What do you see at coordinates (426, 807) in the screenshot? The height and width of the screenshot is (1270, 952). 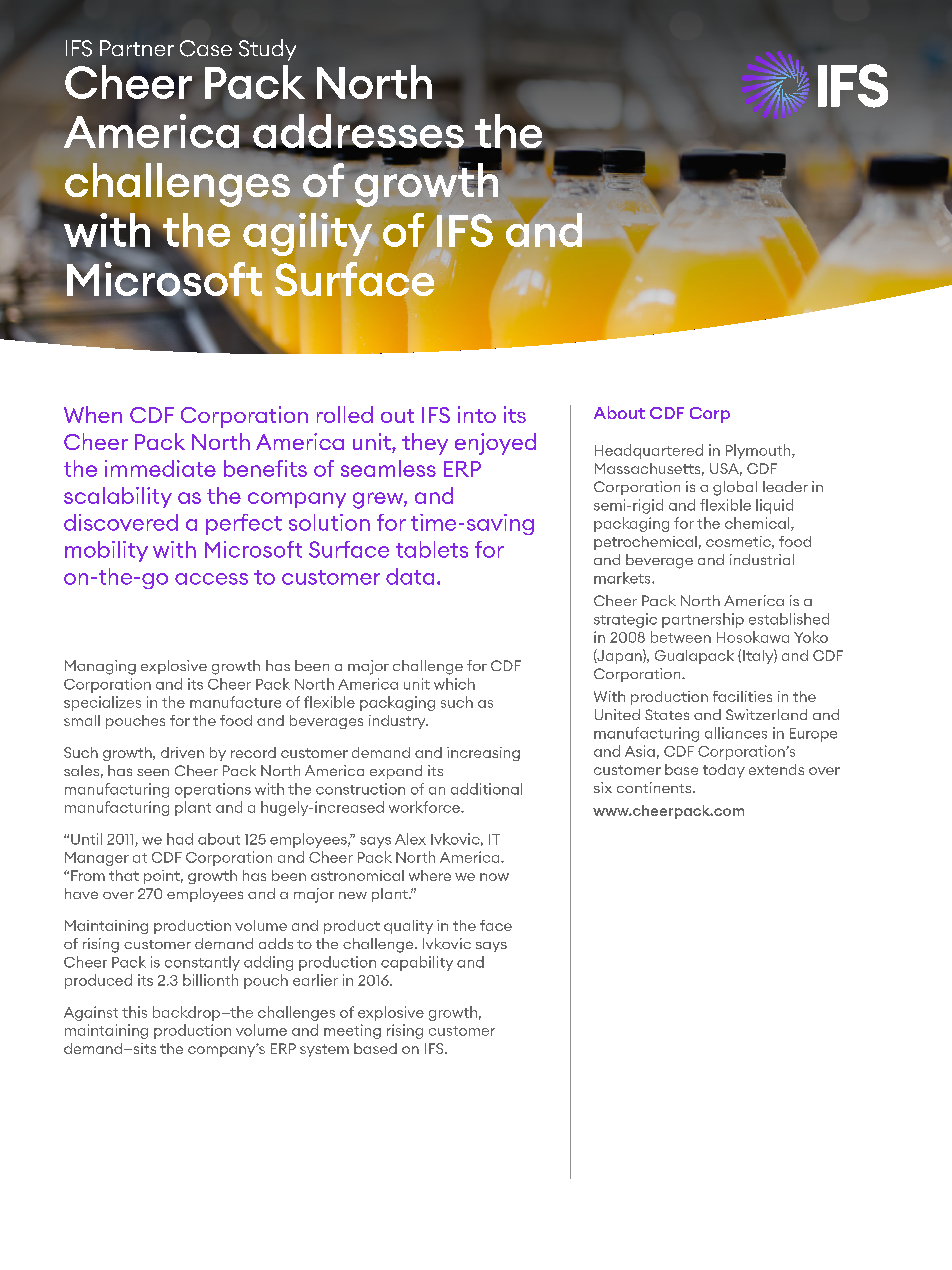 I see `workforce` at bounding box center [426, 807].
